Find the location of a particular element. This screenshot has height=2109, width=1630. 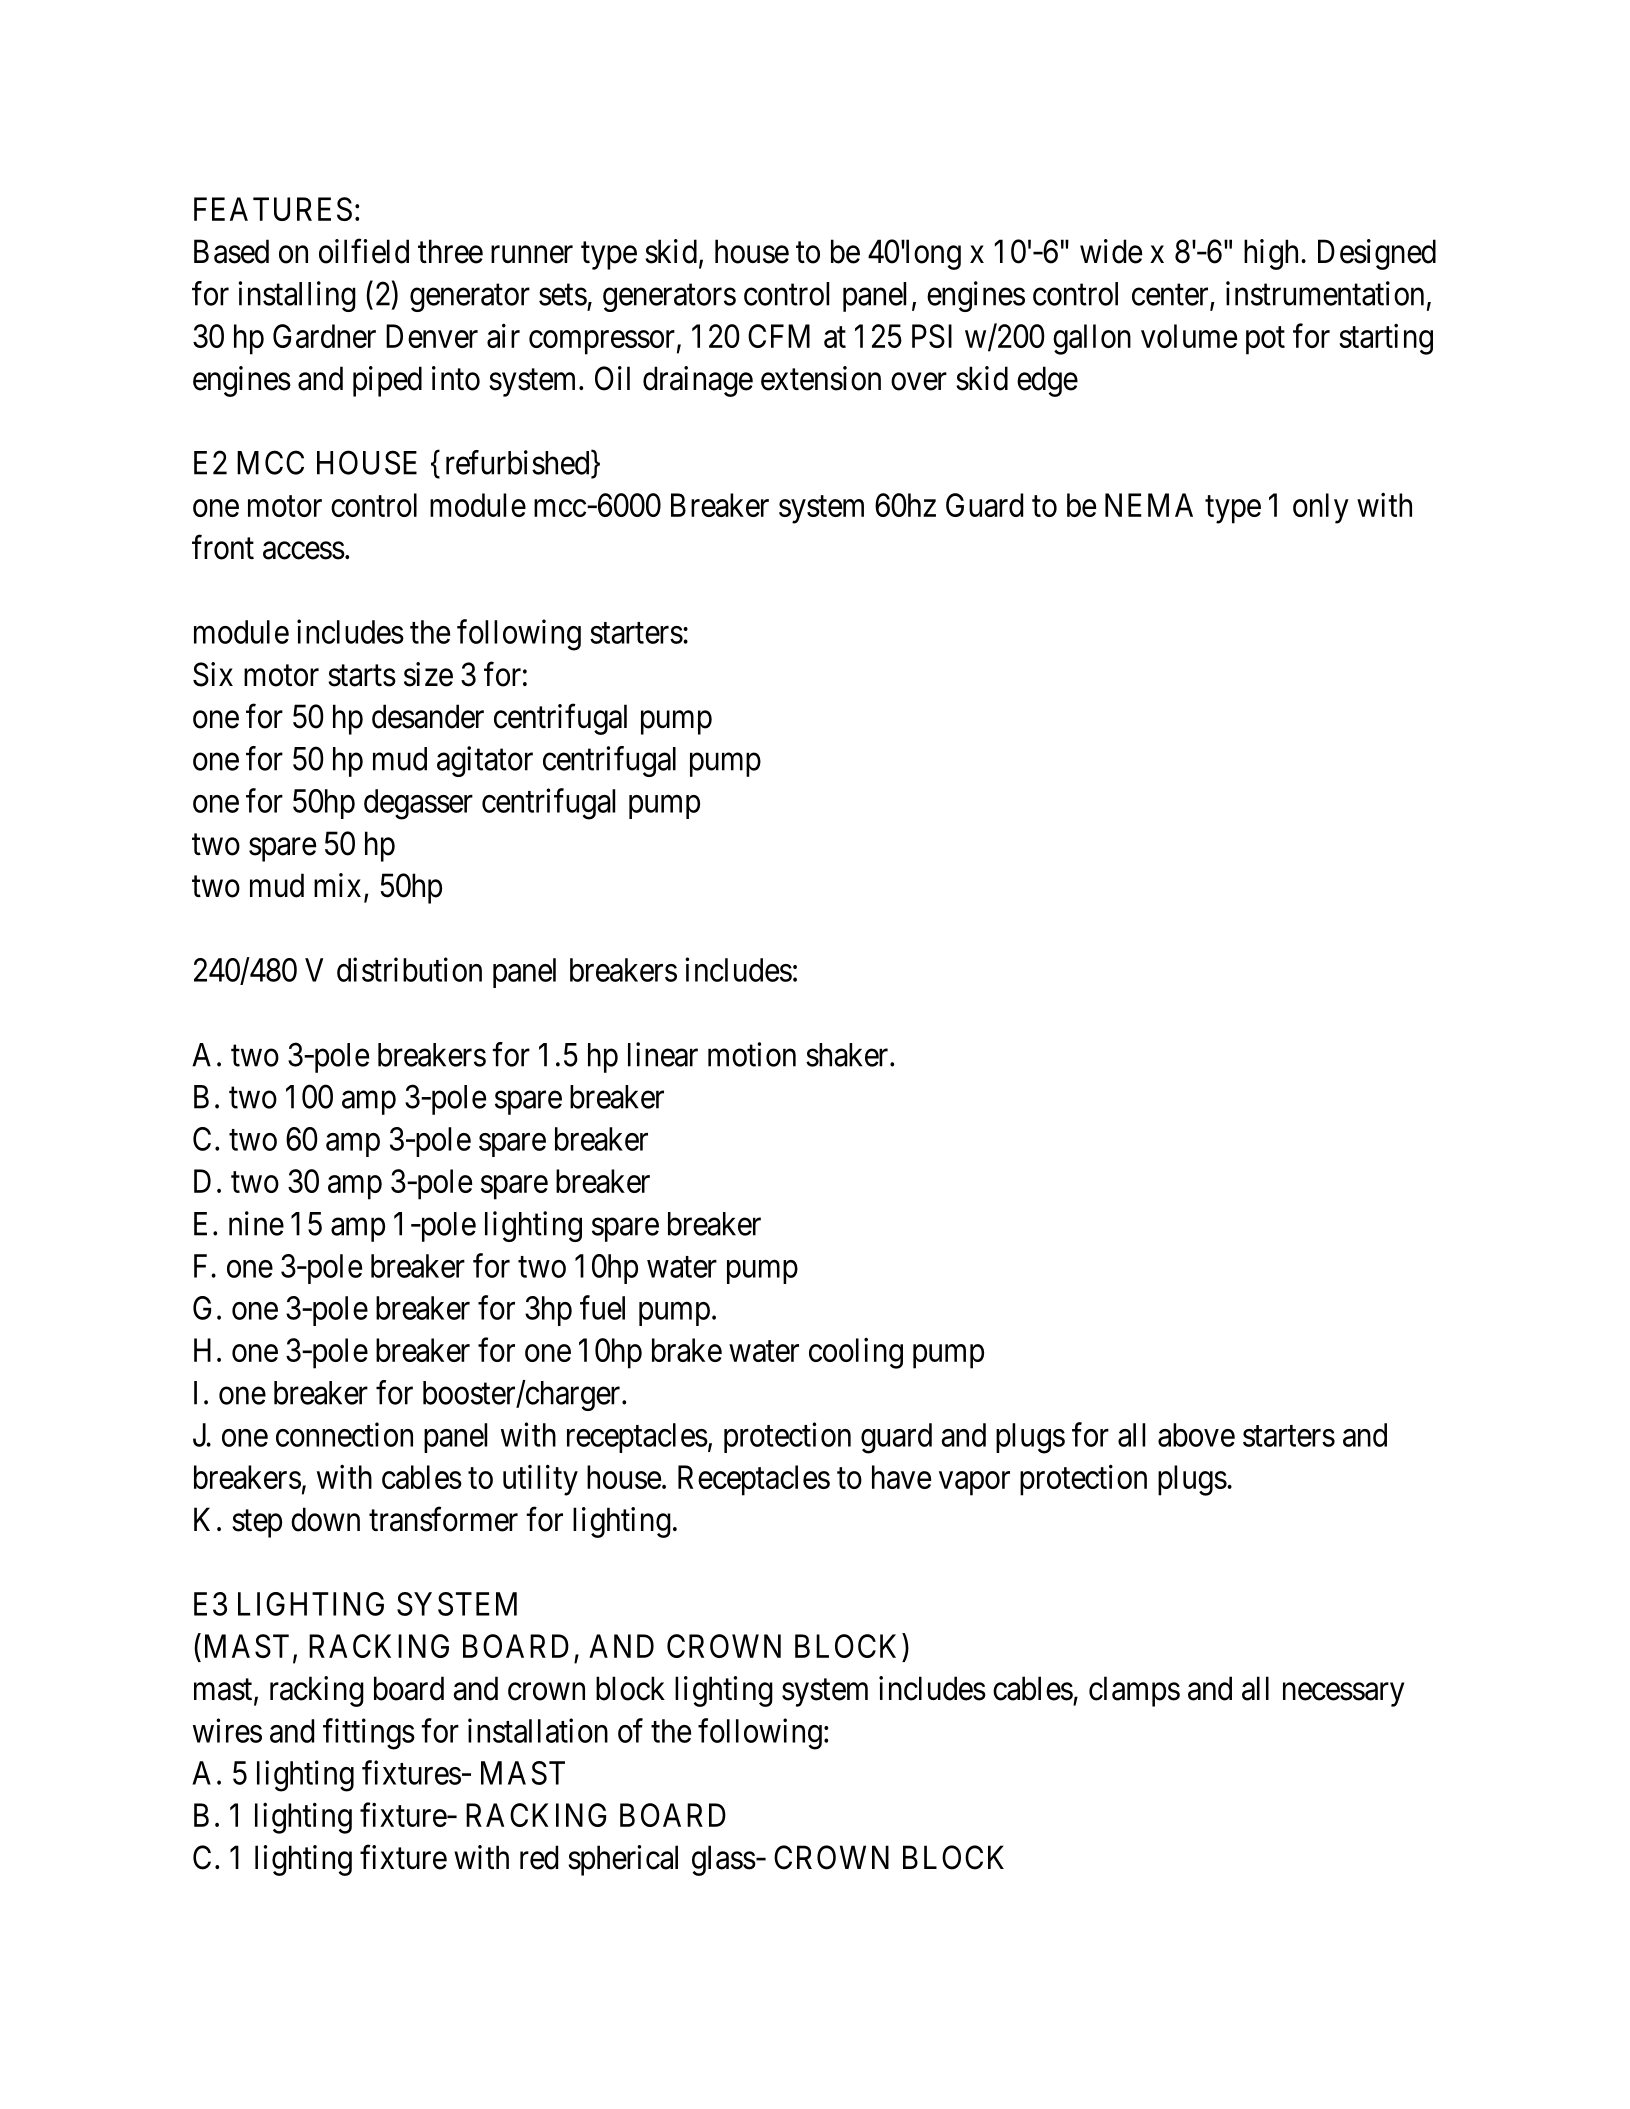

motion is located at coordinates (752, 1054).
